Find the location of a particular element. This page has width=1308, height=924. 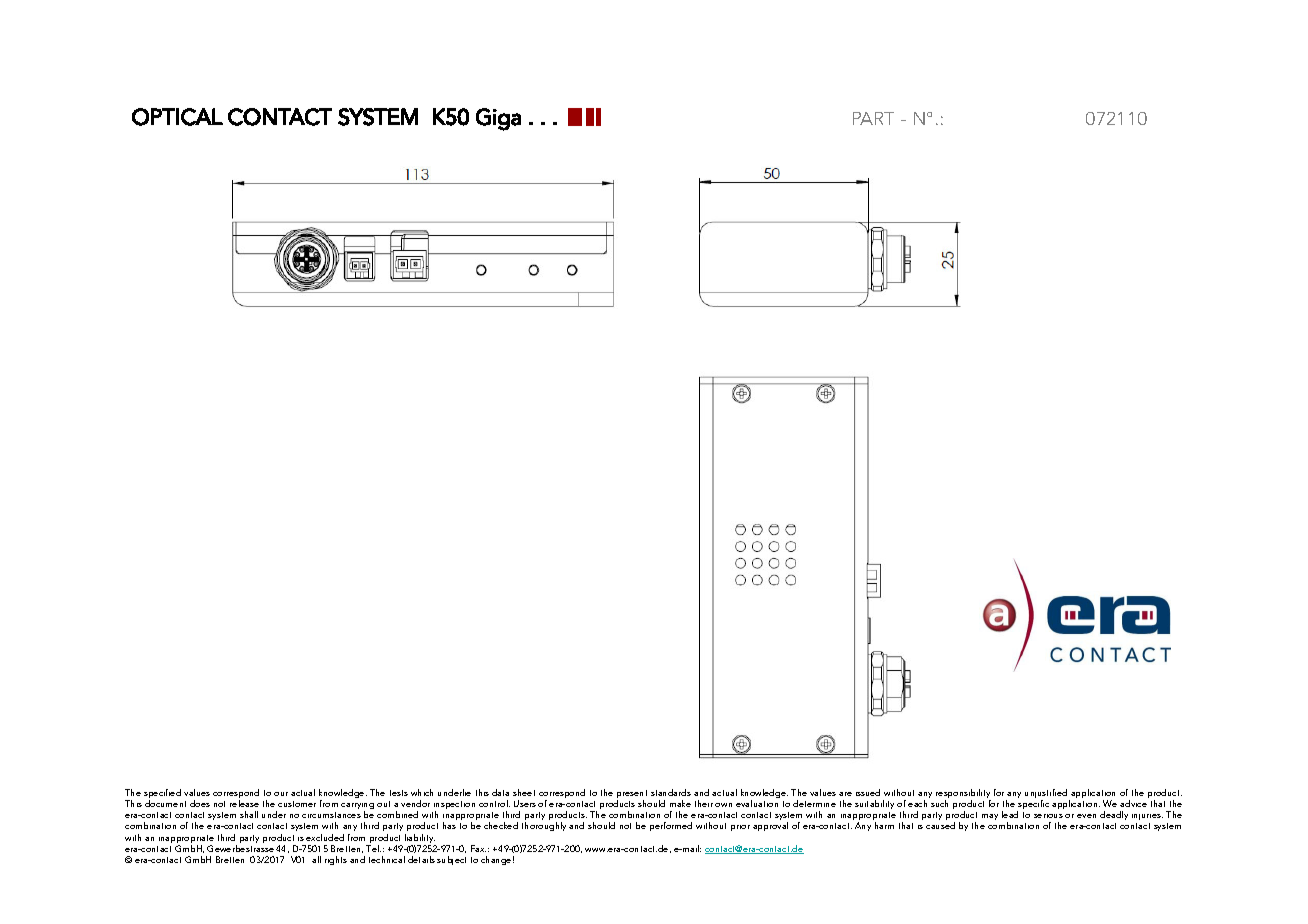

performed is located at coordinates (671, 826).
